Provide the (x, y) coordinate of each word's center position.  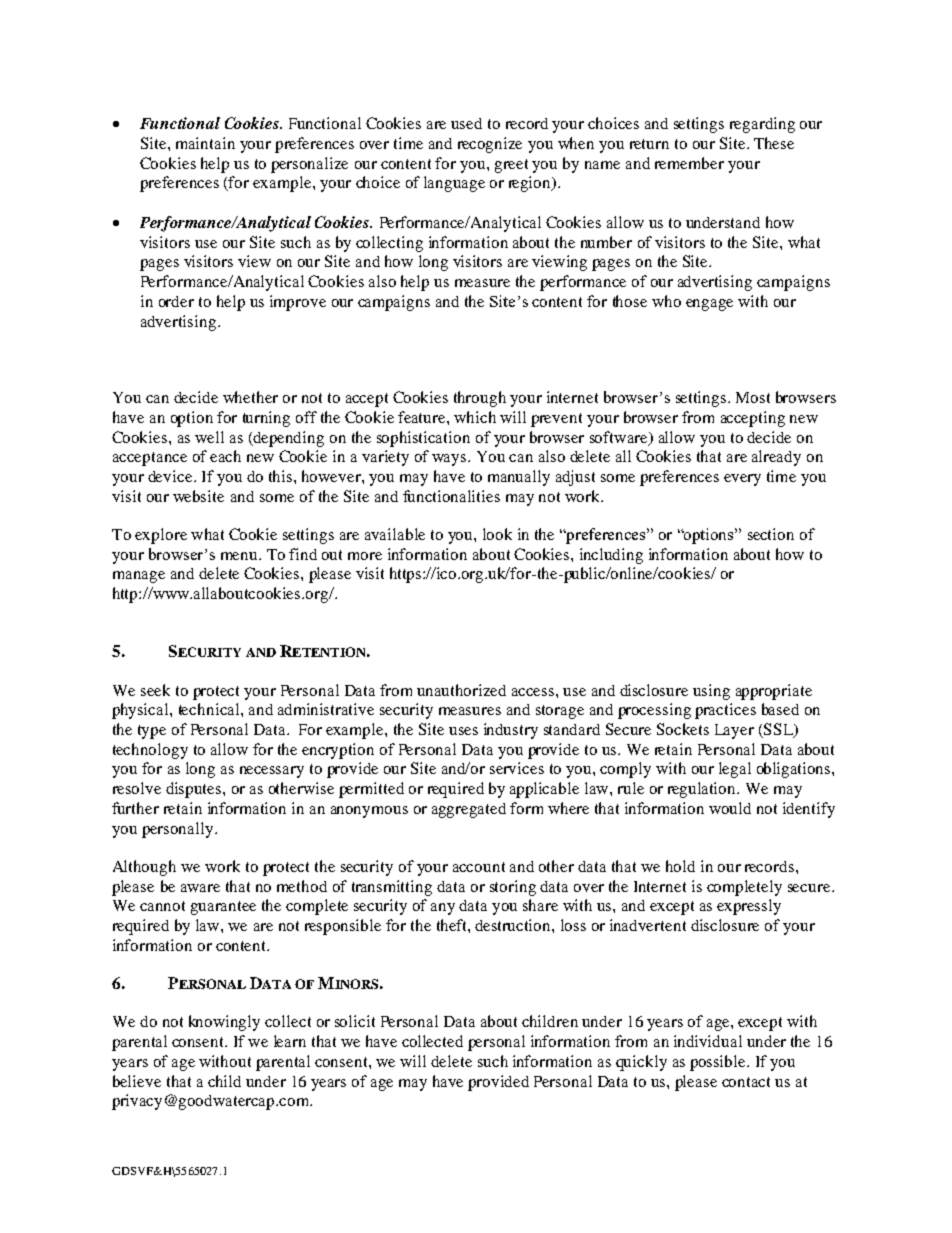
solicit (355, 1021)
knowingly (224, 1023)
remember (689, 163)
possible (719, 1063)
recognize (490, 145)
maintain (205, 143)
